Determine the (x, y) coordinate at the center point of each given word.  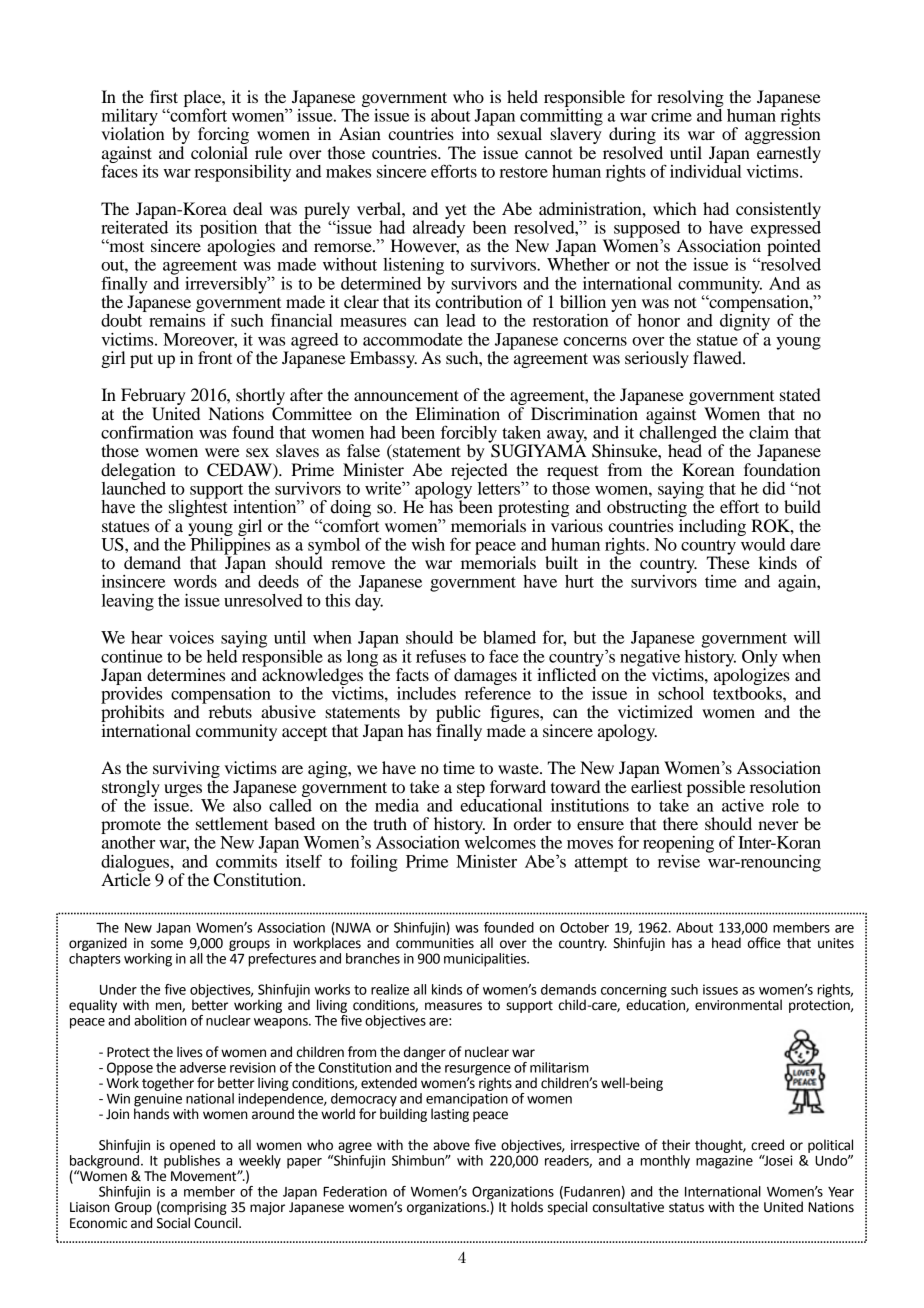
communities (435, 943)
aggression (782, 136)
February (153, 398)
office (764, 943)
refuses (441, 656)
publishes (192, 1160)
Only (759, 659)
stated (800, 394)
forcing (223, 137)
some (167, 944)
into (476, 132)
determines (186, 674)
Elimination (458, 413)
